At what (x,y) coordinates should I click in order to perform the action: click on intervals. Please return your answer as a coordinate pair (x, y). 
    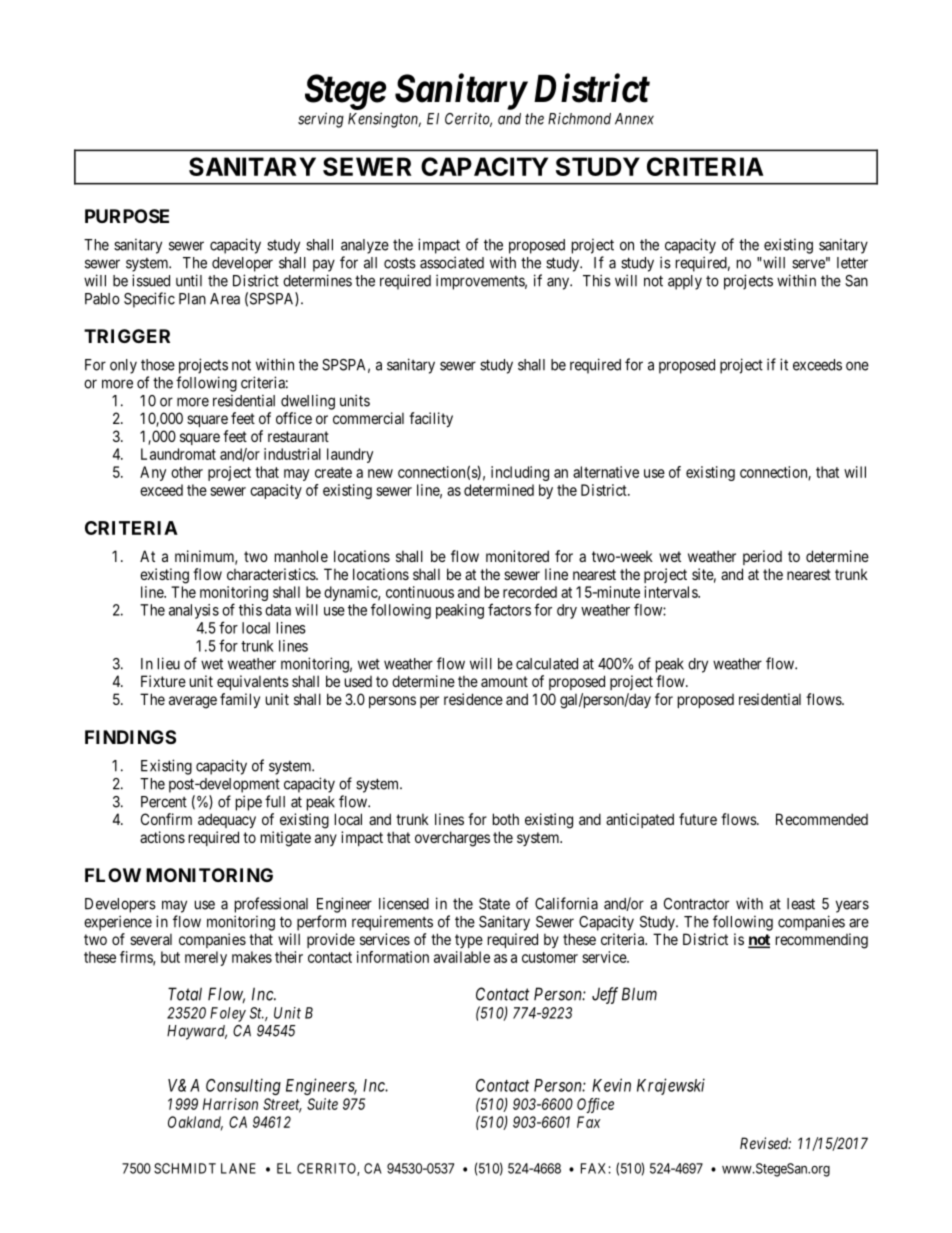
    Looking at the image, I should click on (671, 592).
